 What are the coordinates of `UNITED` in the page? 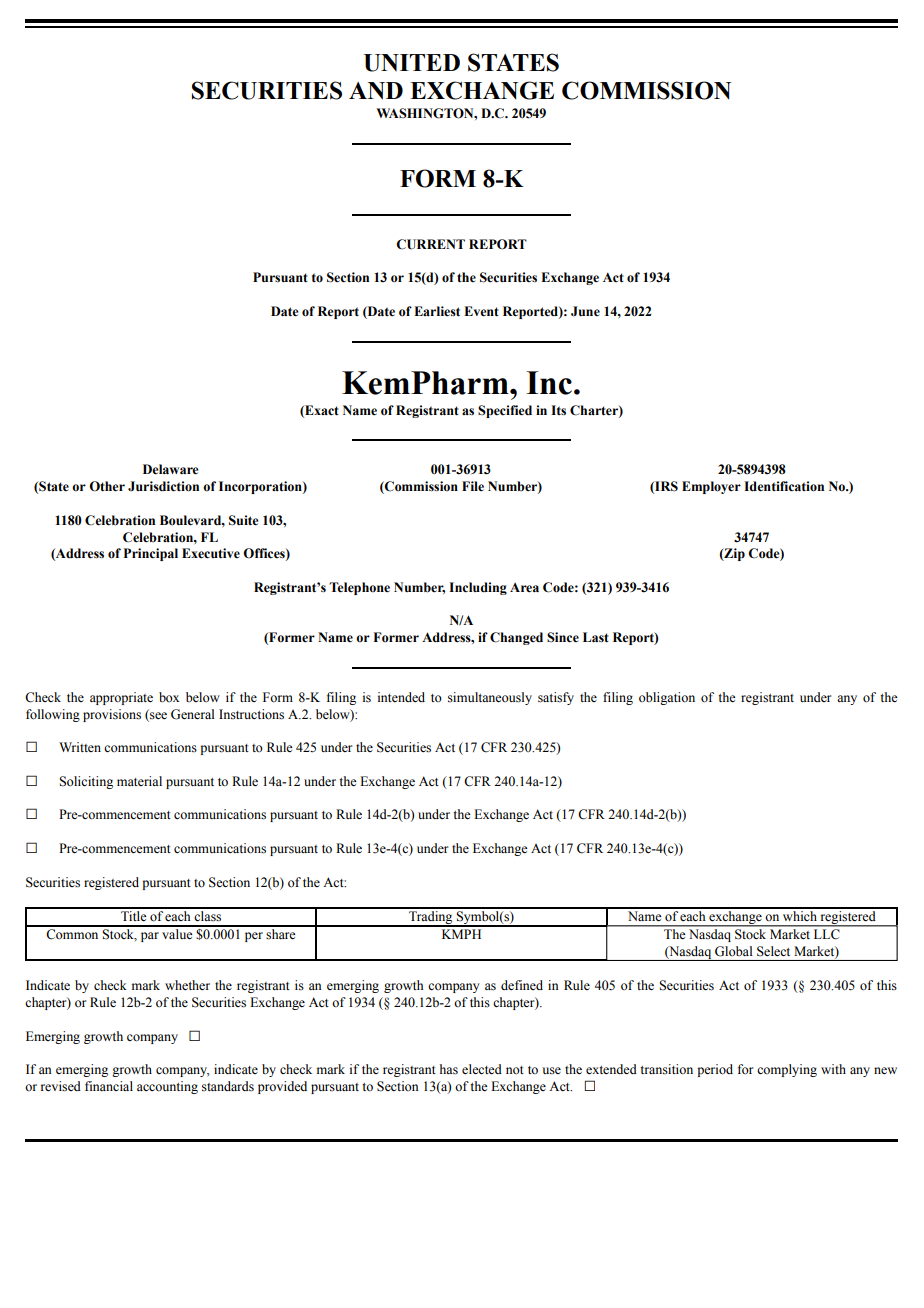 It's located at (412, 63).
